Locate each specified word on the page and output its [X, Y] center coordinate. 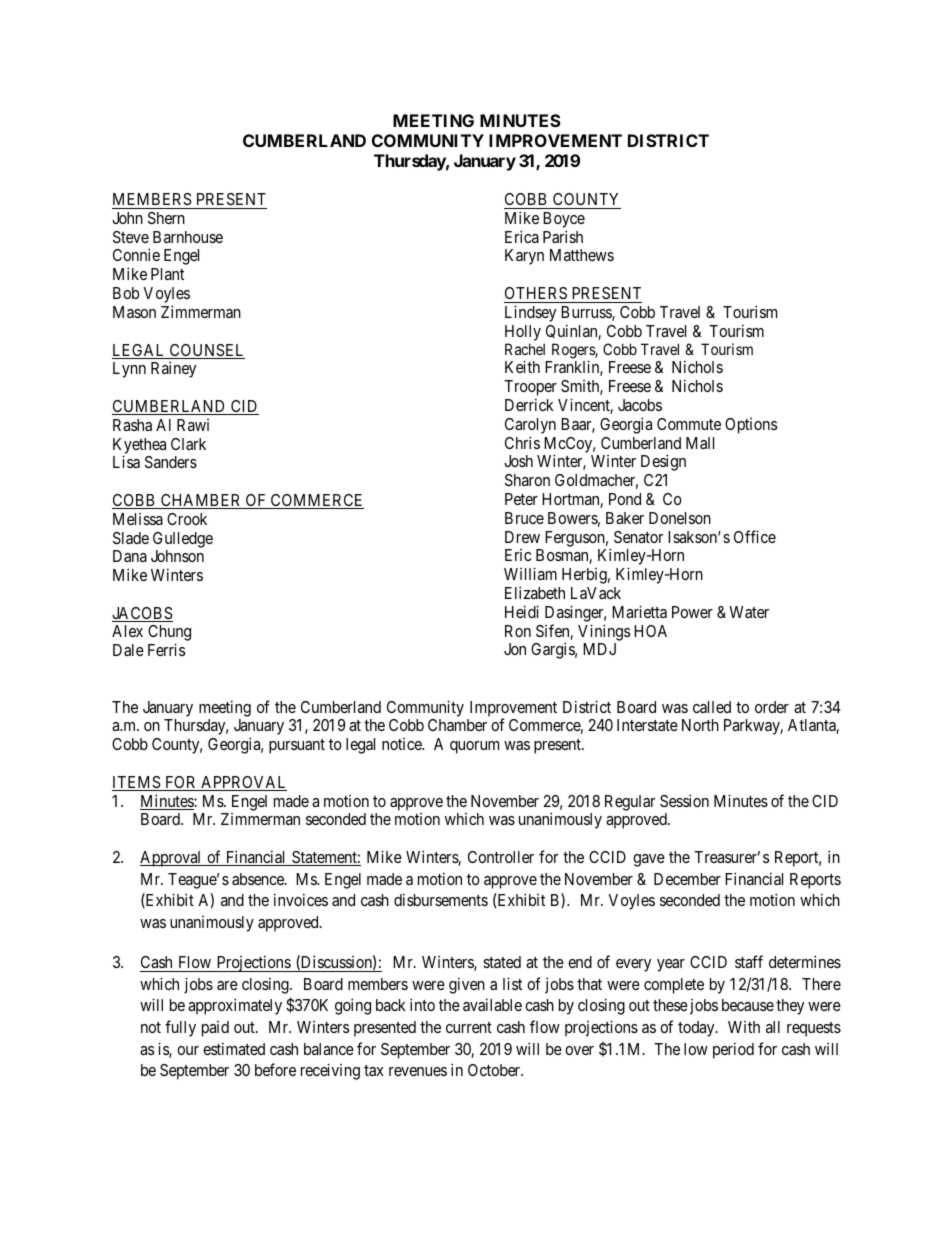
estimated [234, 1048]
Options [751, 426]
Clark [188, 444]
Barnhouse [188, 237]
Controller [501, 857]
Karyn [524, 257]
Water [749, 612]
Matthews [582, 255]
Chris [522, 442]
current [469, 1027]
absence [259, 879]
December [687, 879]
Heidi [522, 611]
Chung [169, 634]
